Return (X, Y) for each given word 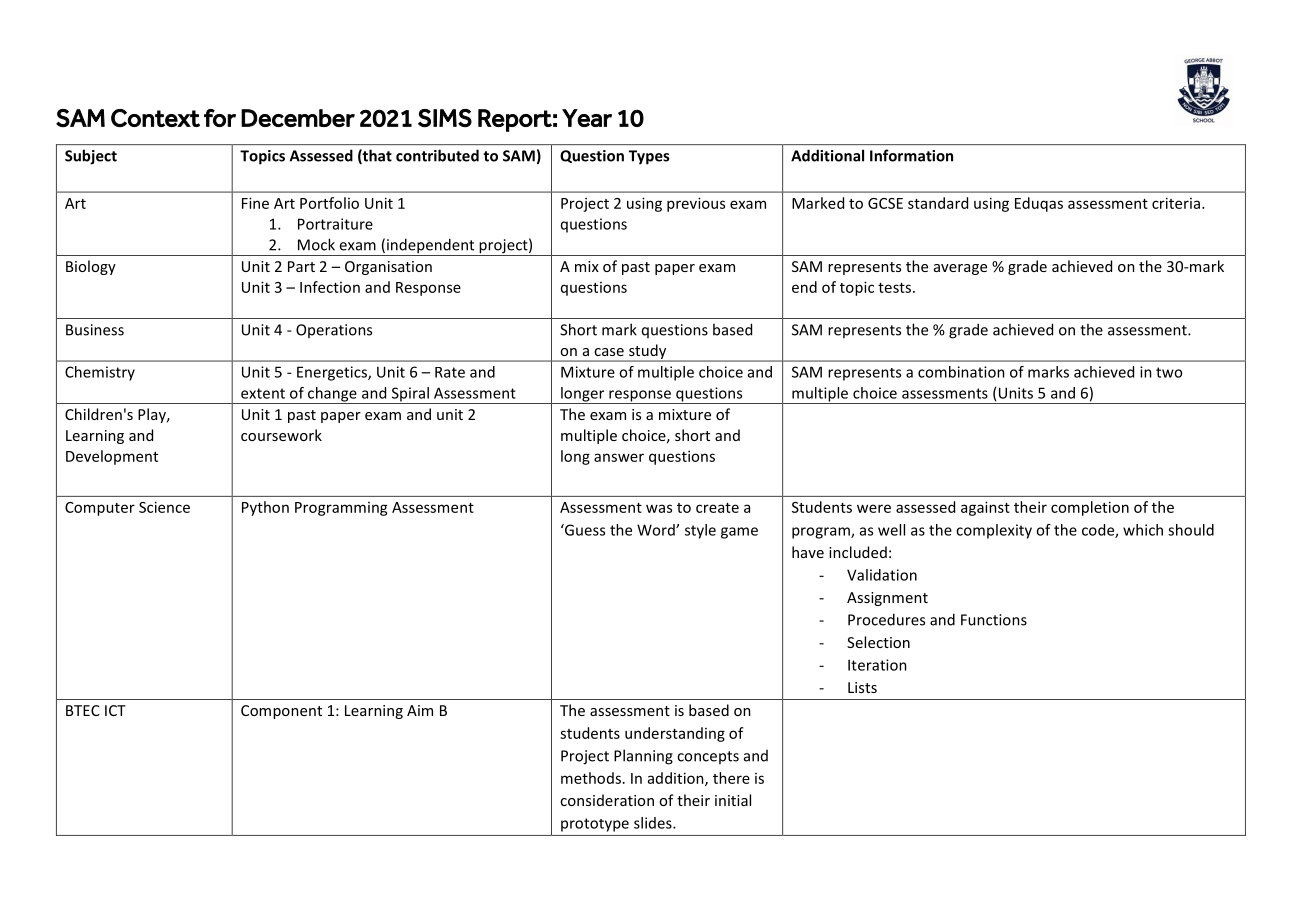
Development (112, 457)
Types (649, 157)
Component (281, 712)
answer (619, 457)
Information (911, 155)
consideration (607, 800)
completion (1090, 508)
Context (155, 118)
